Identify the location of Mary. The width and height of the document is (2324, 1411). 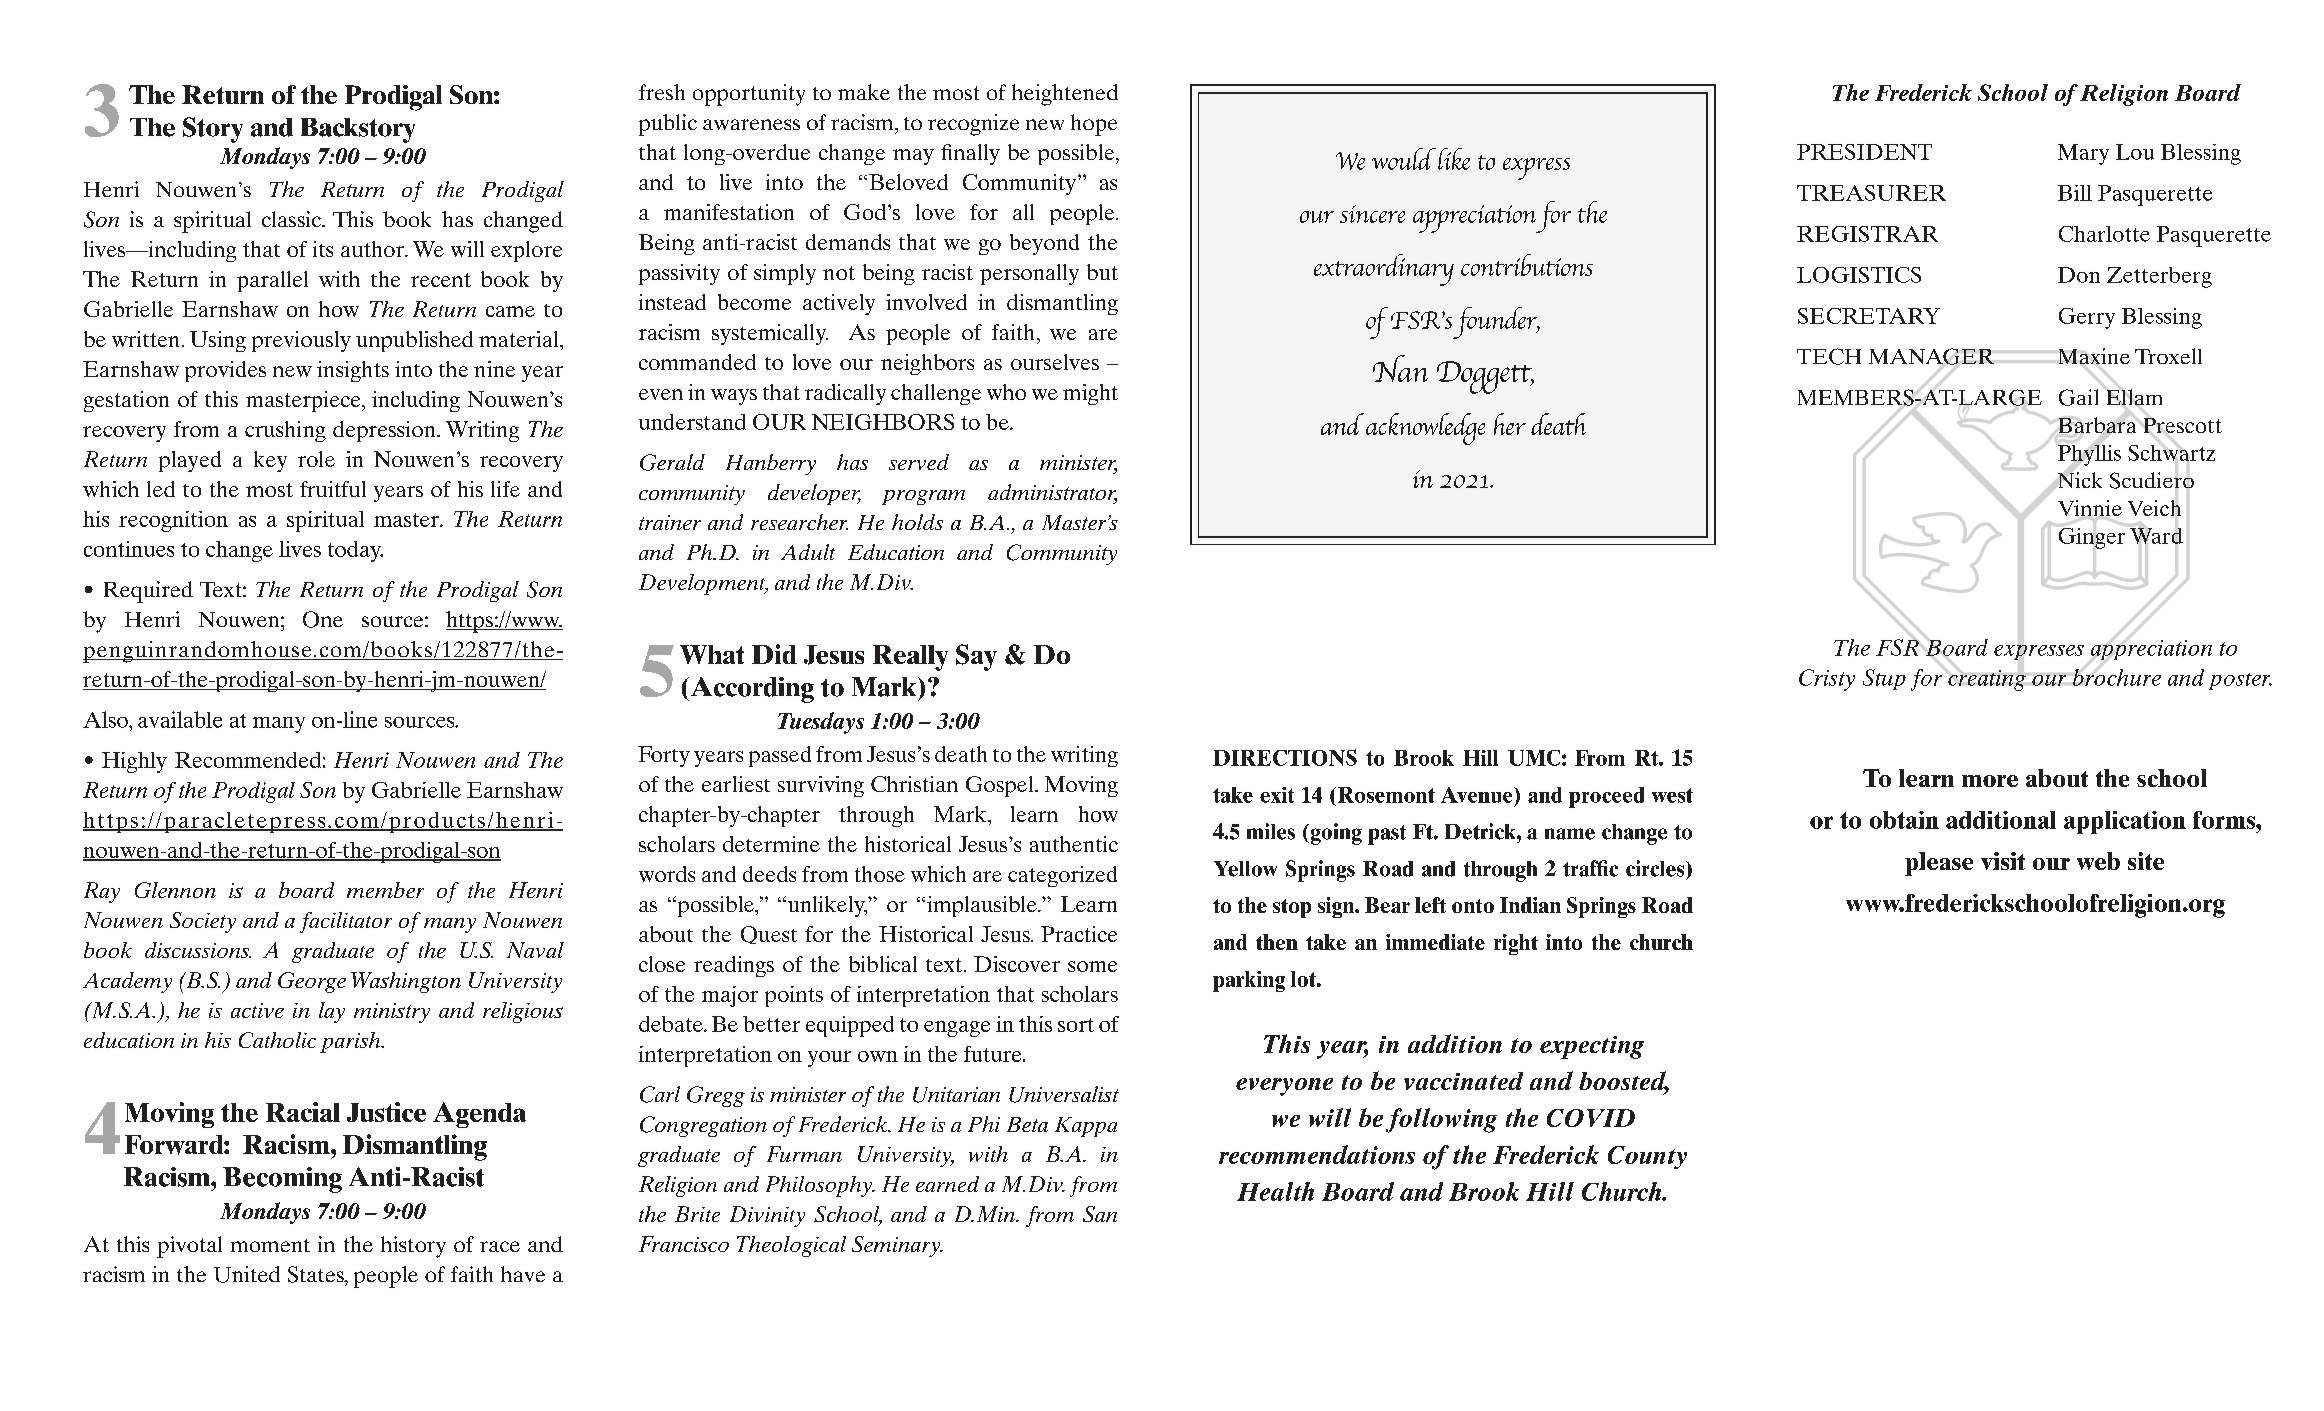
(2083, 154).
